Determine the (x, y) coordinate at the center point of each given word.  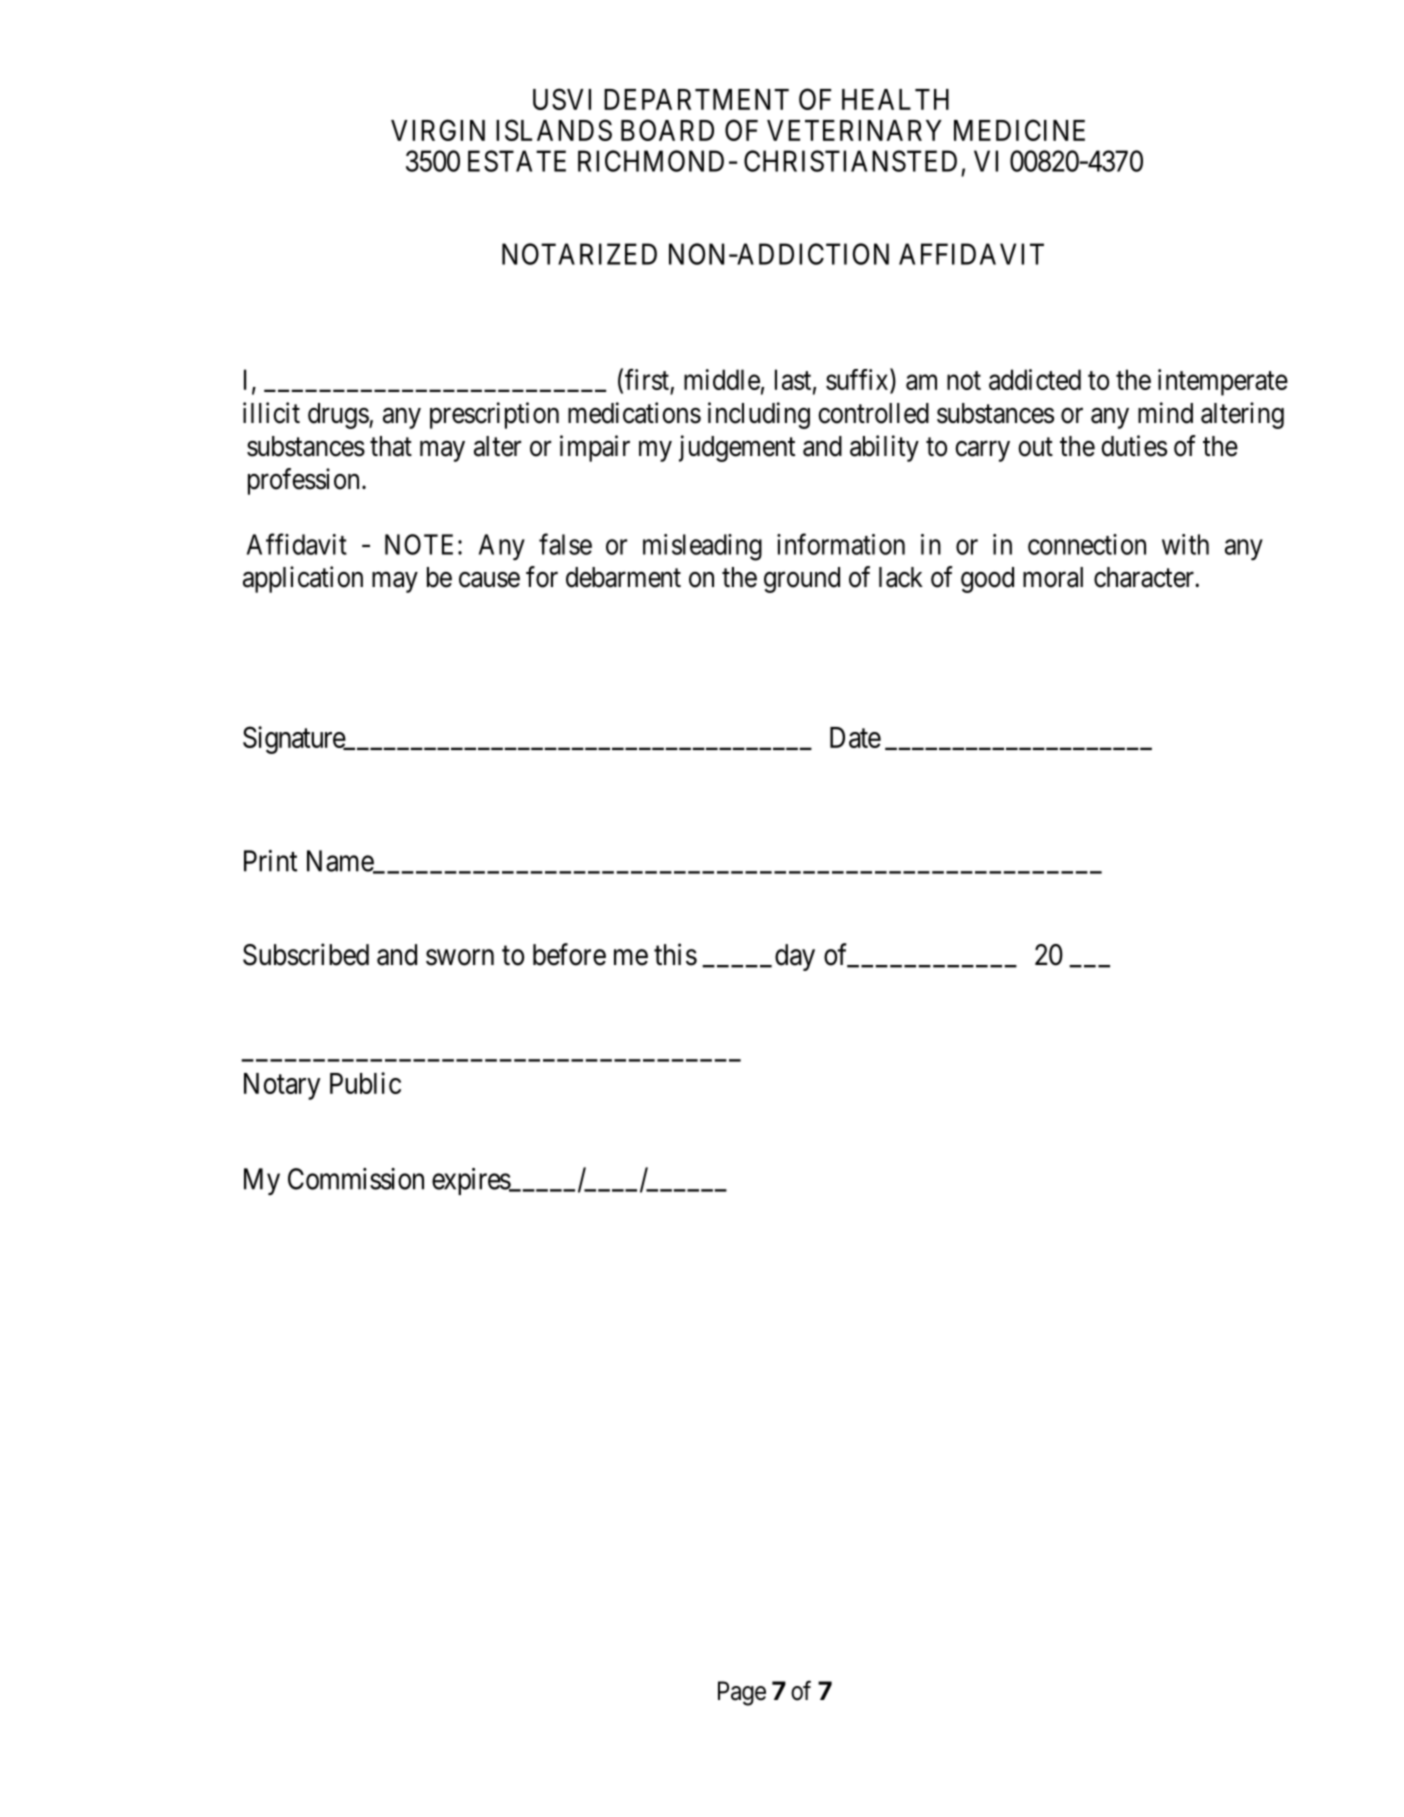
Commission (356, 1179)
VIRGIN (438, 130)
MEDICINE (1019, 130)
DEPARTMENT (696, 99)
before (569, 954)
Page (742, 1693)
